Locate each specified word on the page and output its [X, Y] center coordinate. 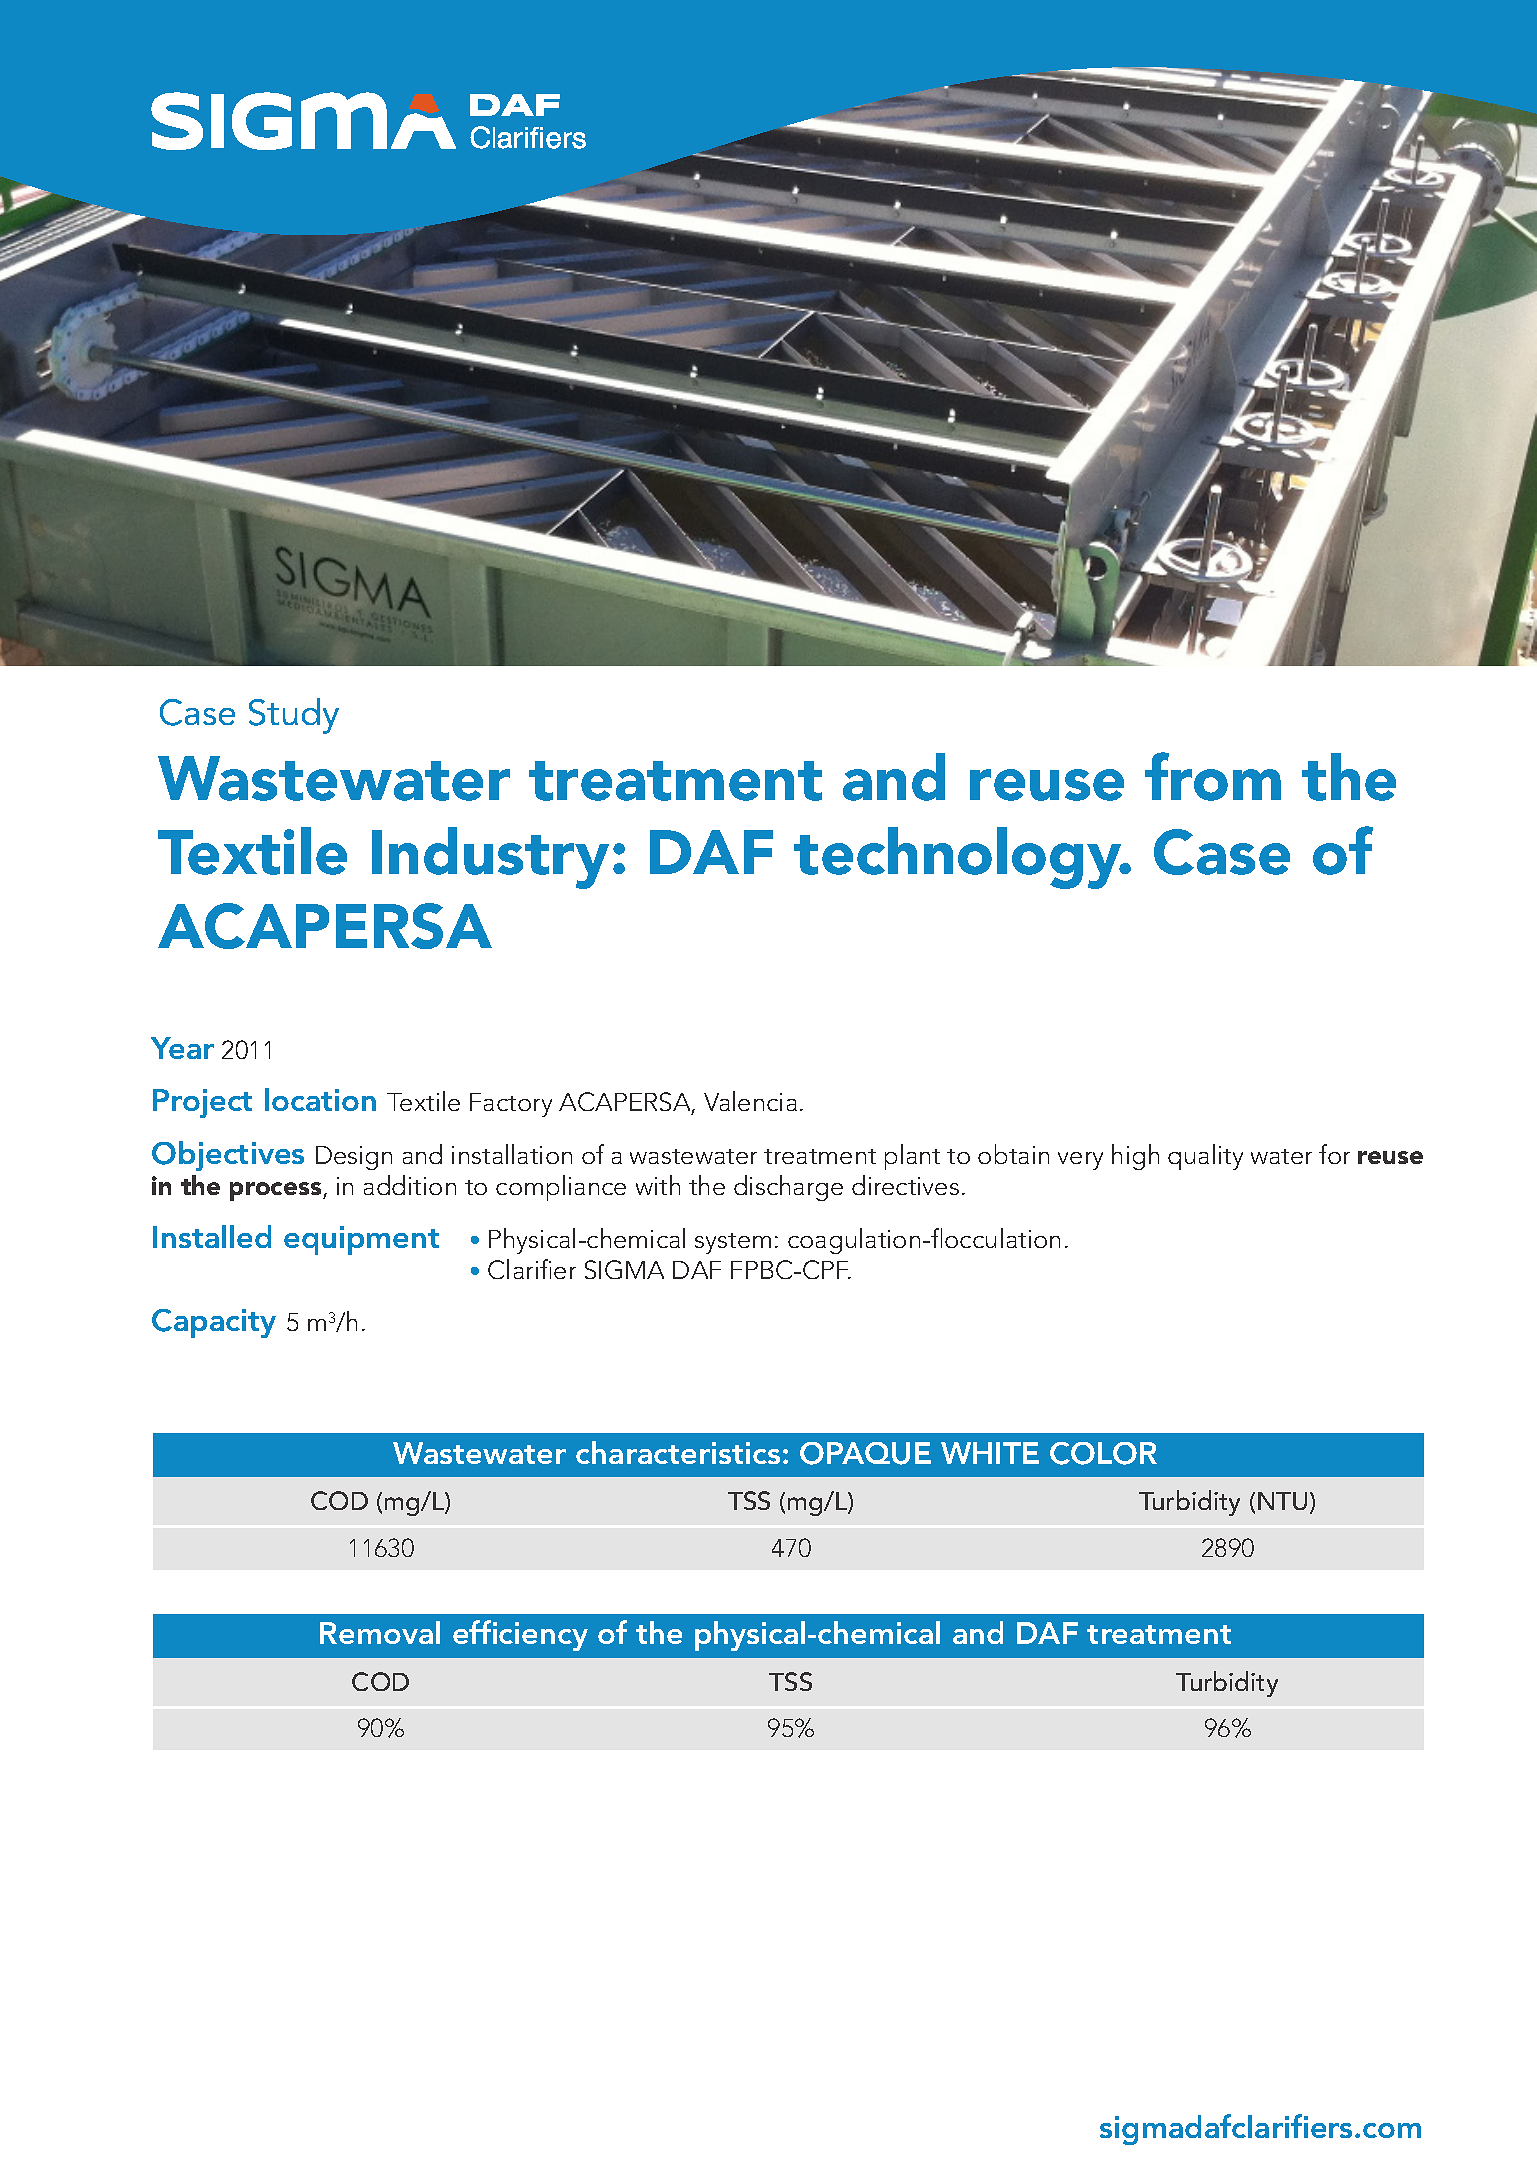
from [1213, 776]
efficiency [520, 1635]
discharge [788, 1188]
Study [294, 716]
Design [354, 1158]
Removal [380, 1632]
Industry [490, 858]
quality [1205, 1157]
